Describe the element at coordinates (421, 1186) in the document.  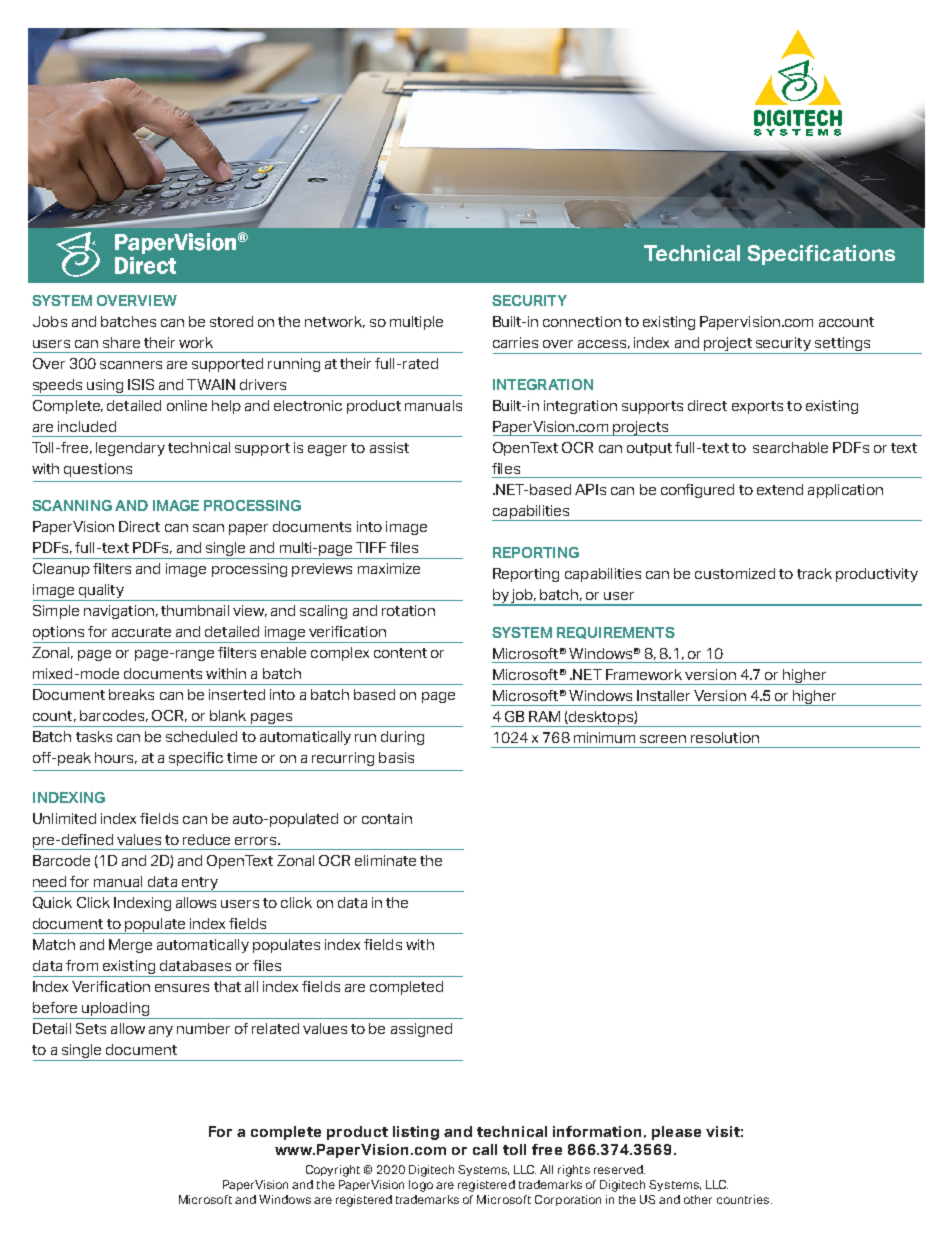
I see `logo` at that location.
